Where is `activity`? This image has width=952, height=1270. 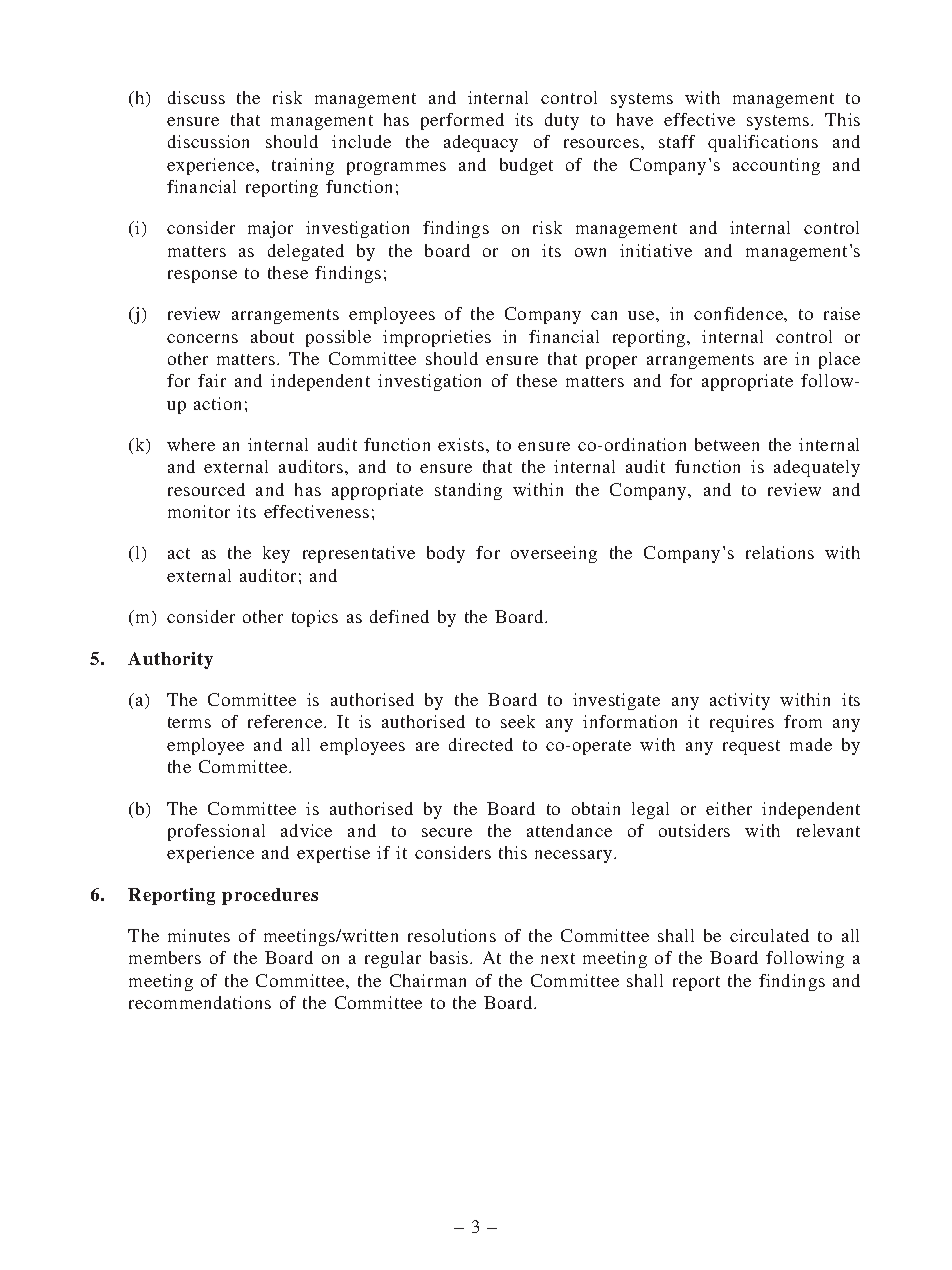
activity is located at coordinates (740, 701).
